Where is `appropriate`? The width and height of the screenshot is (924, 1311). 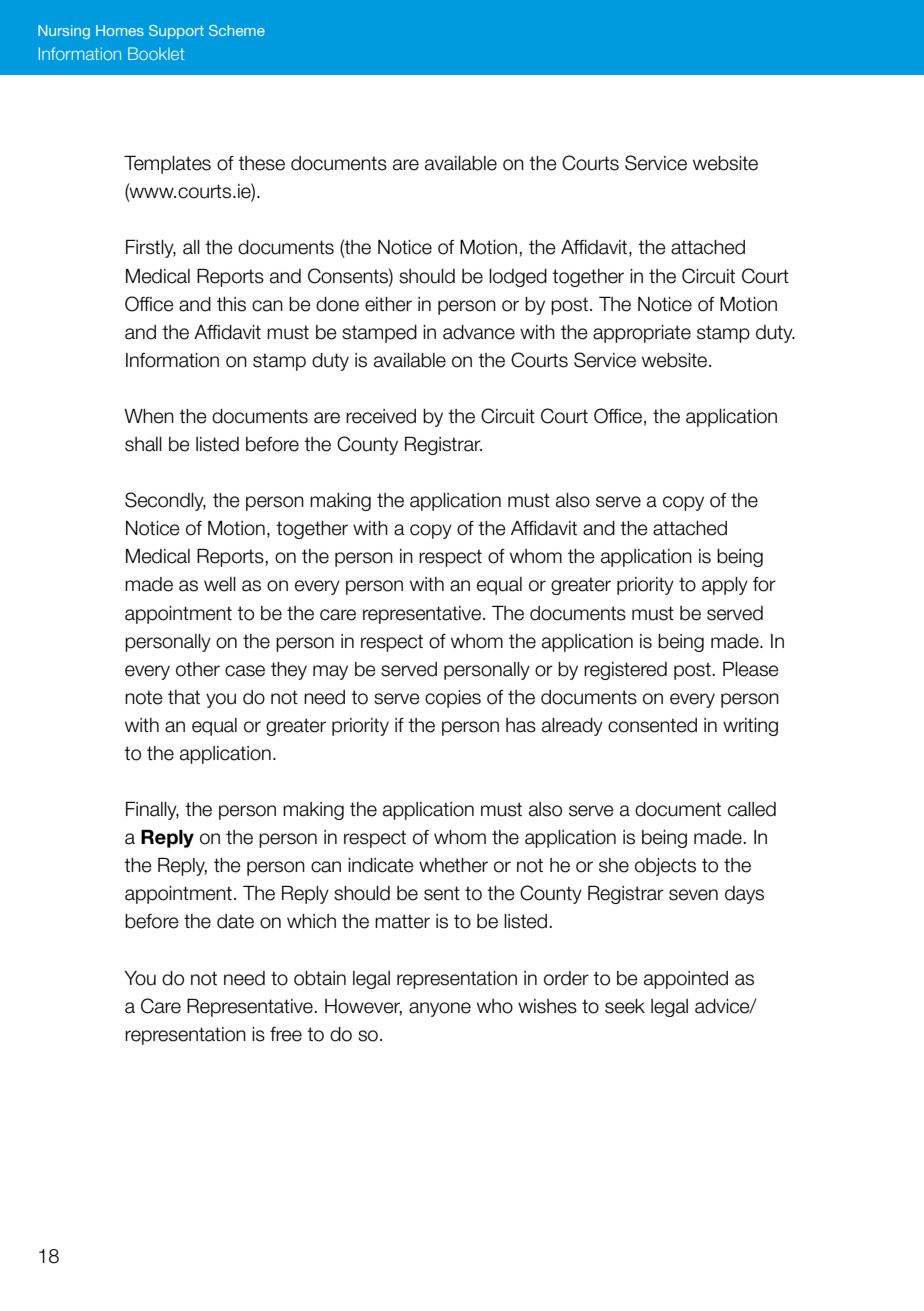
appropriate is located at coordinates (642, 334).
